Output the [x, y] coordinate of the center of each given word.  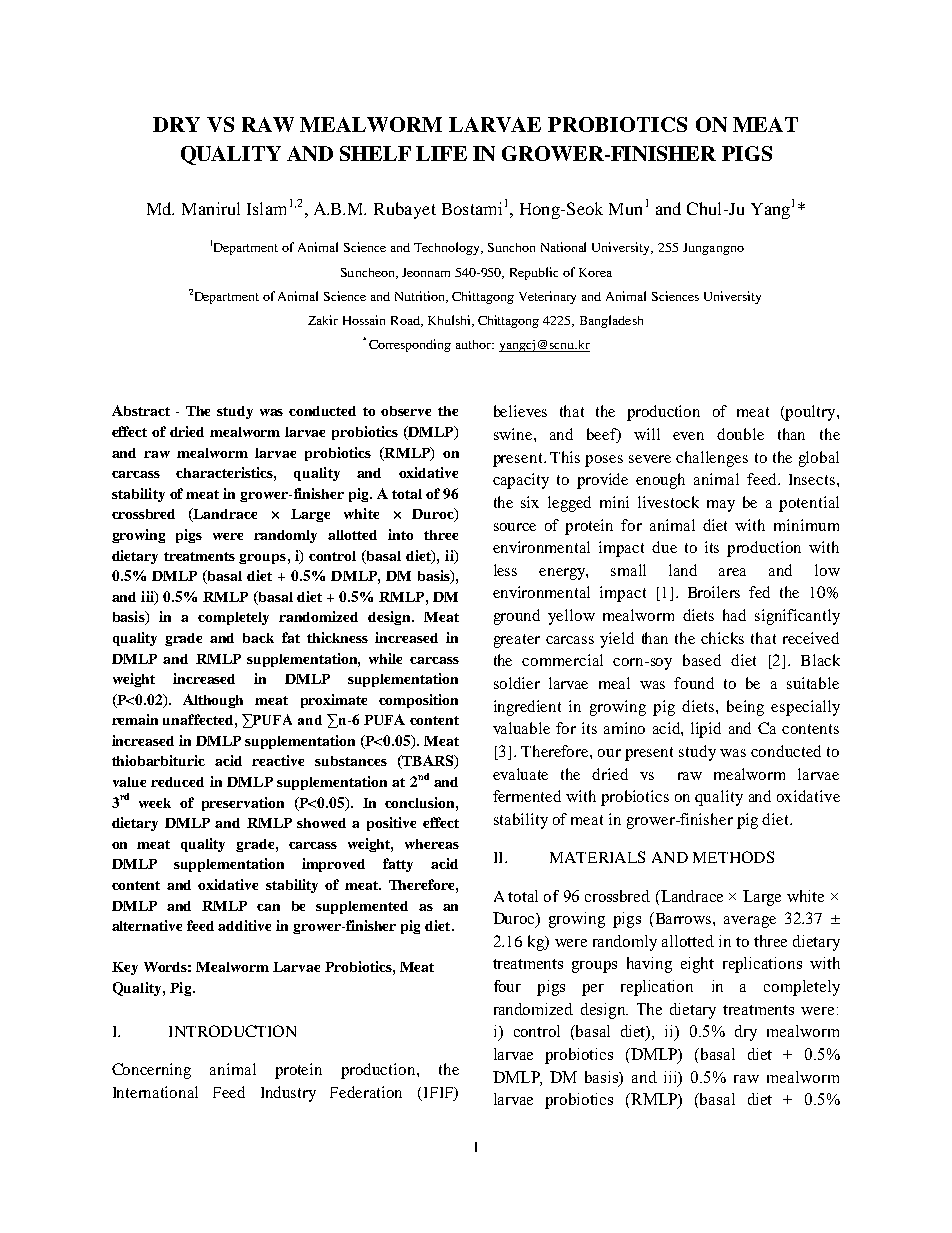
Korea [595, 272]
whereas [432, 844]
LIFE [441, 153]
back [258, 638]
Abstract [141, 410]
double [740, 434]
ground [517, 617]
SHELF [375, 153]
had [734, 615]
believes [520, 411]
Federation [366, 1092]
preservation [243, 804]
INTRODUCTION [232, 1031]
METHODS [733, 857]
